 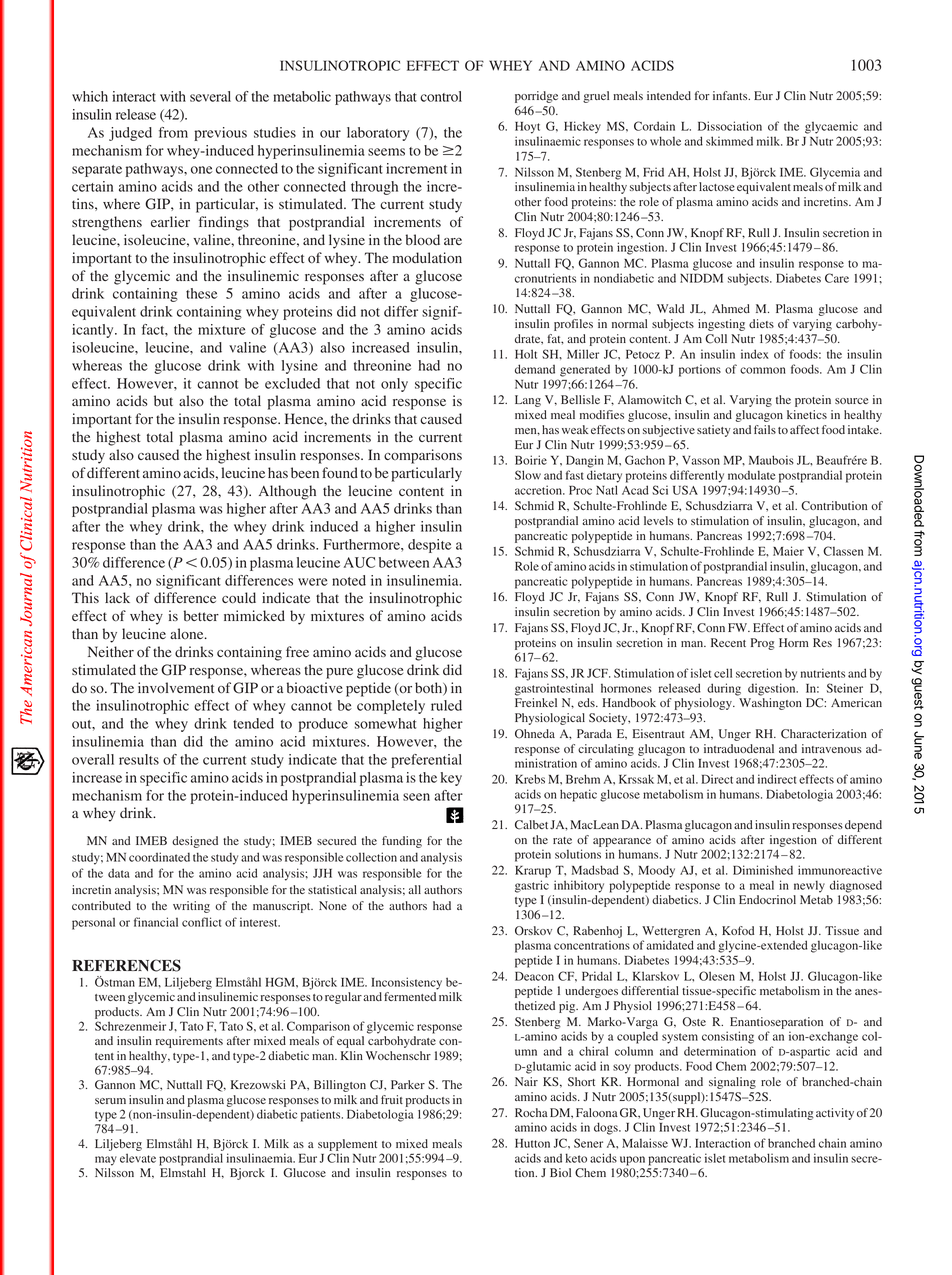 What do you see at coordinates (220, 134) in the screenshot?
I see `previous` at bounding box center [220, 134].
